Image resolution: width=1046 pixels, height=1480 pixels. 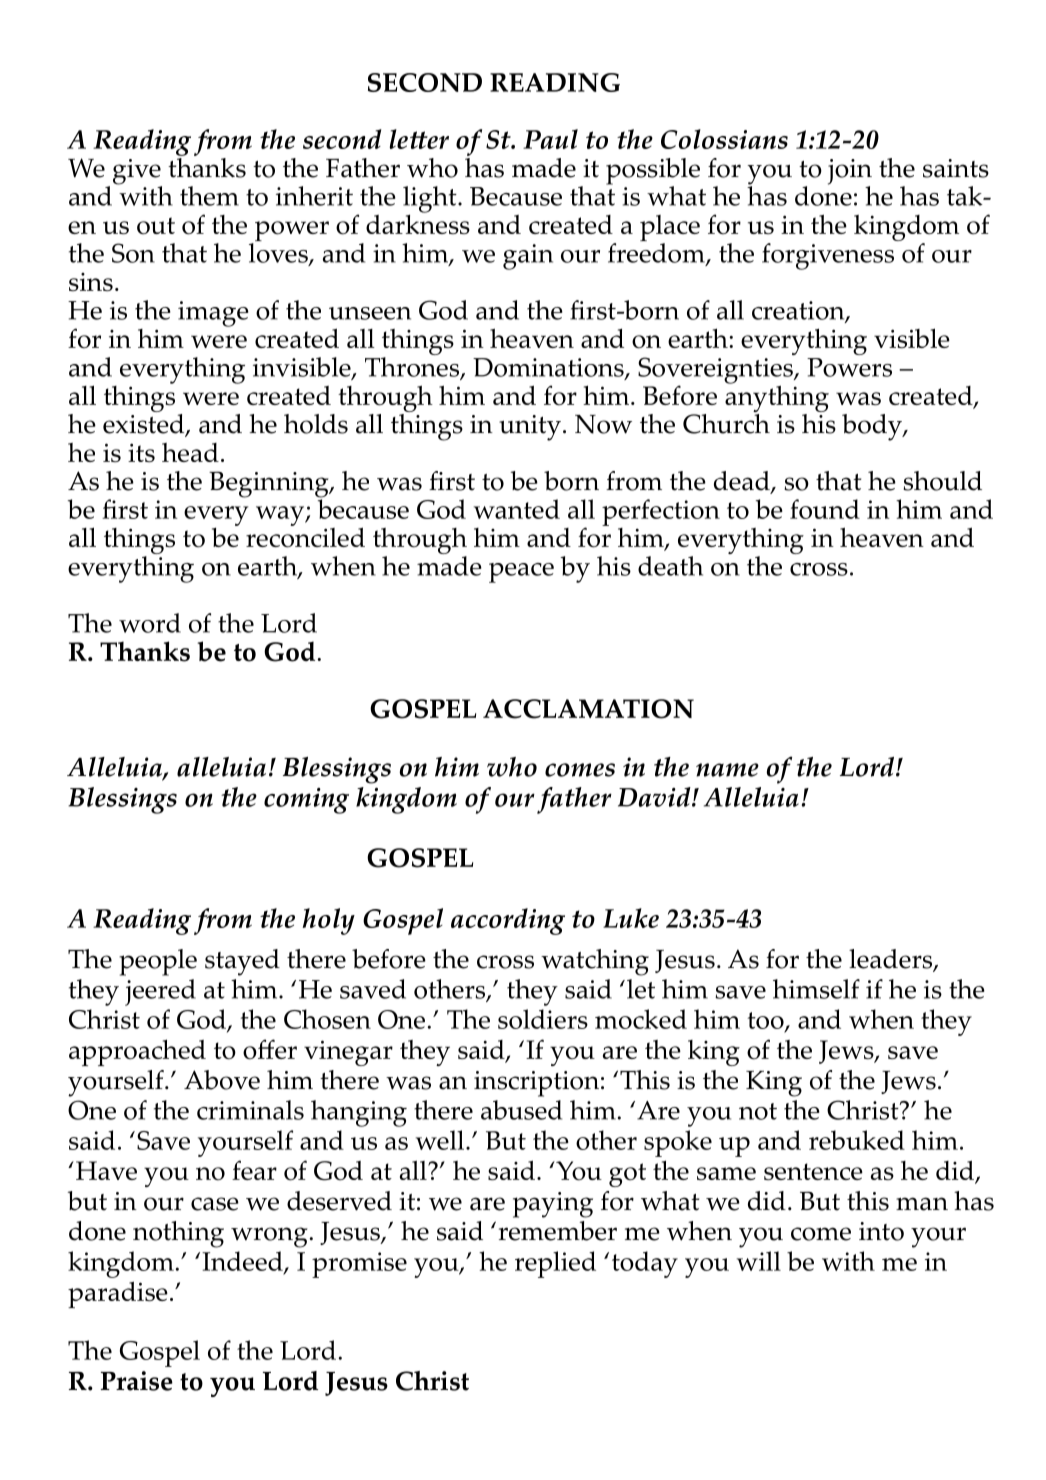 What do you see at coordinates (588, 709) in the screenshot?
I see `ACCLAMATION` at bounding box center [588, 709].
